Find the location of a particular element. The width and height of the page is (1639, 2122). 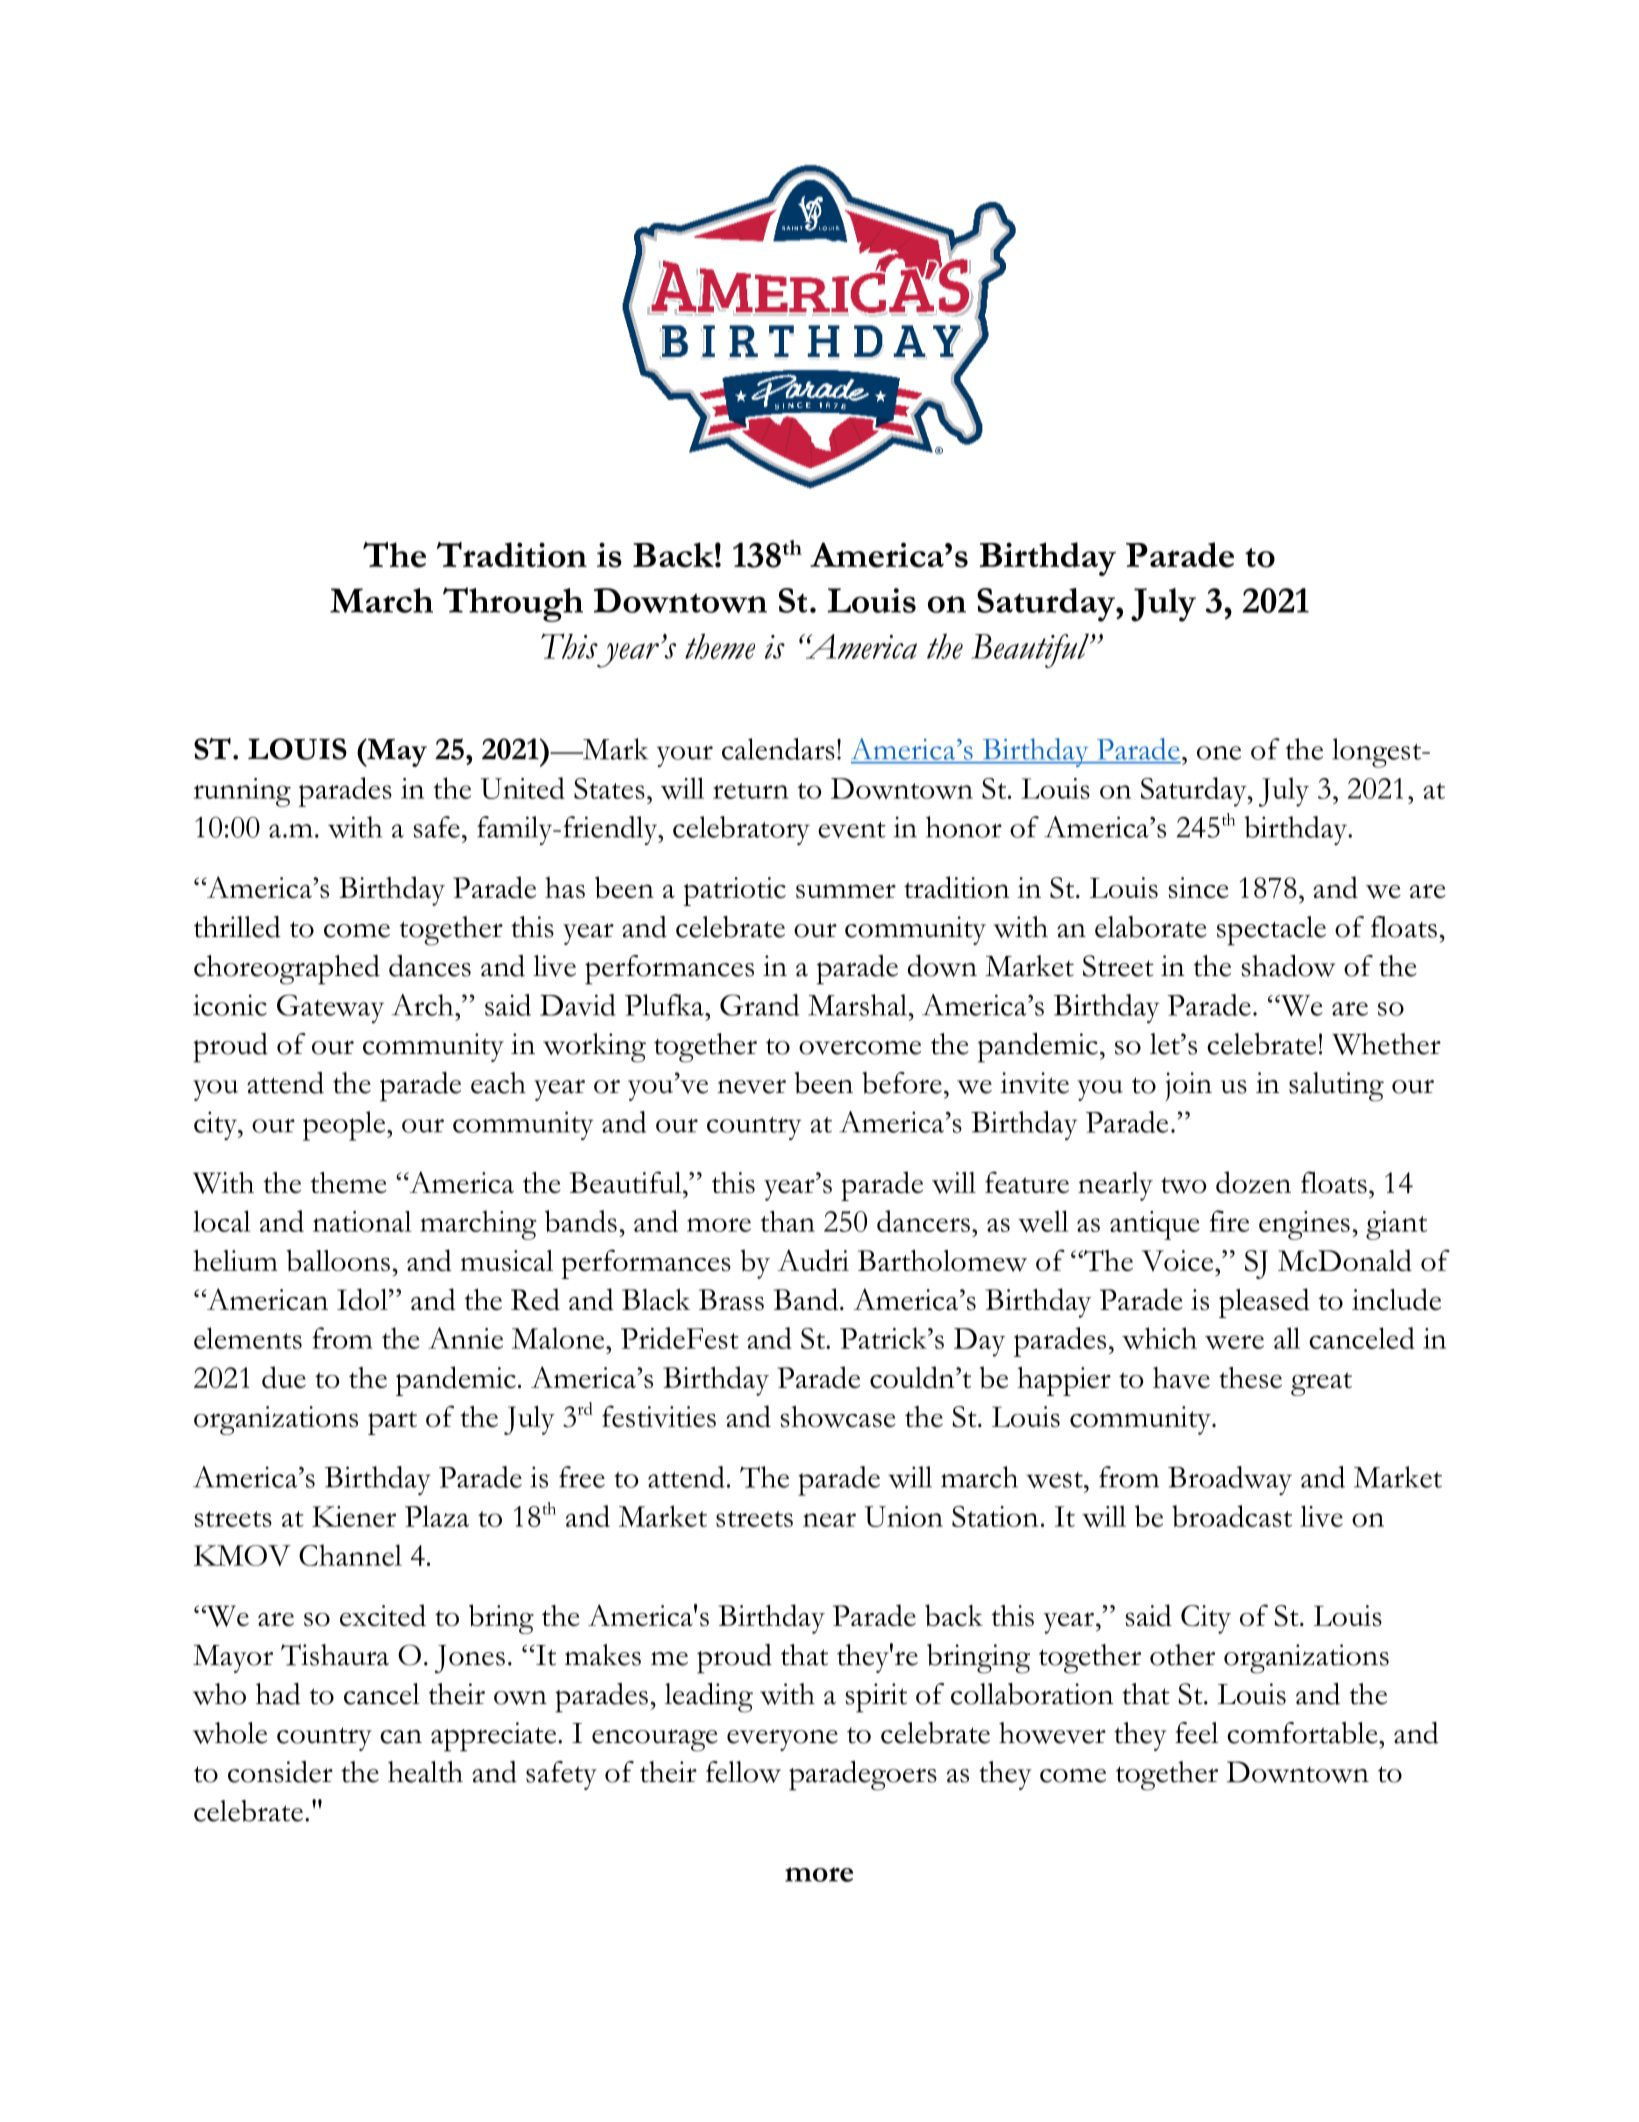

than is located at coordinates (787, 1221).
